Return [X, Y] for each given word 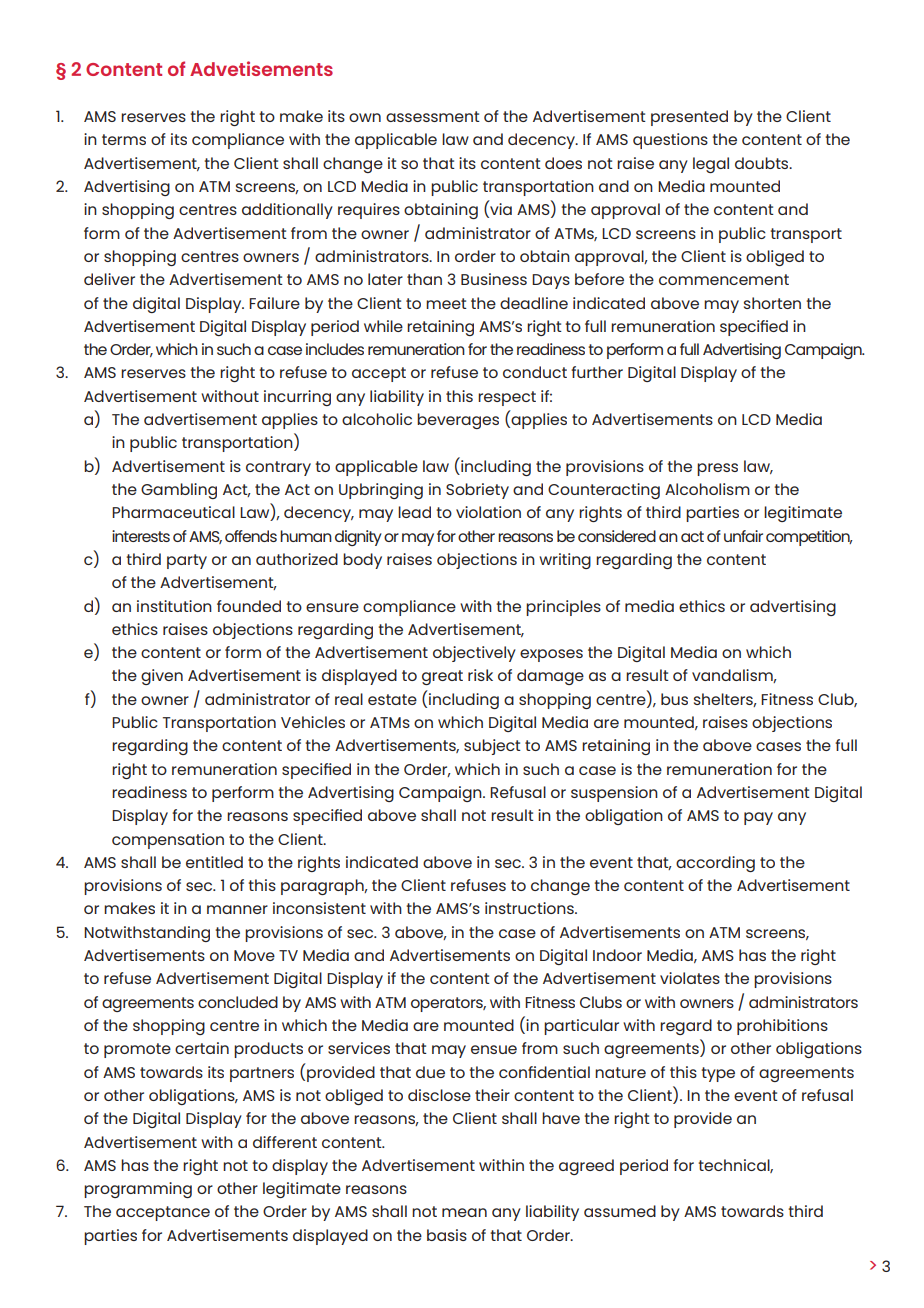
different [285, 1142]
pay [758, 818]
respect [507, 398]
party [187, 561]
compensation [168, 841]
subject [492, 747]
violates [690, 978]
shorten [772, 303]
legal [711, 165]
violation [488, 512]
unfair [743, 536]
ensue [494, 1049]
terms [124, 139]
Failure [274, 303]
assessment [433, 116]
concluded [238, 1002]
